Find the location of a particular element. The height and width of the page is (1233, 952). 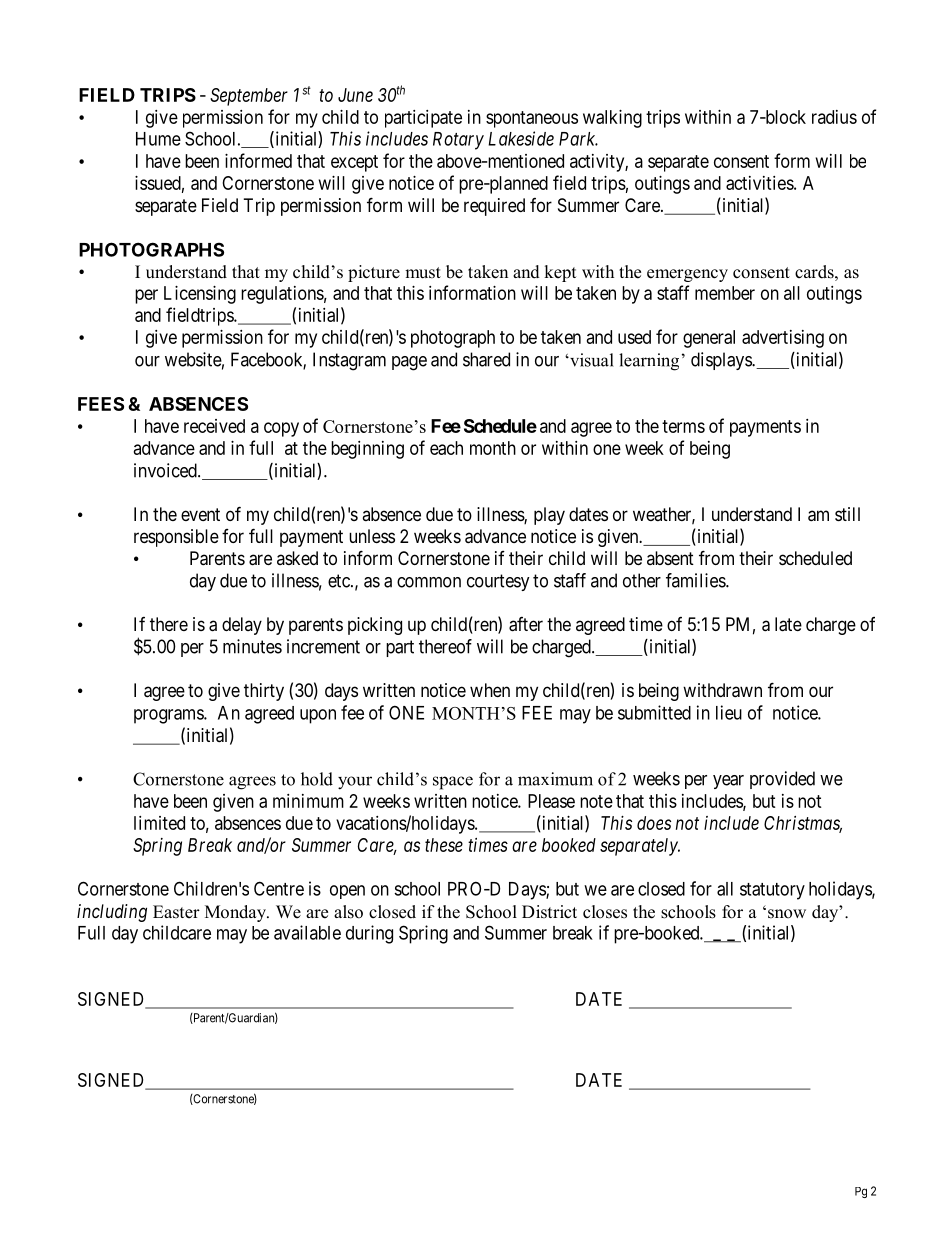

shared is located at coordinates (486, 359).
